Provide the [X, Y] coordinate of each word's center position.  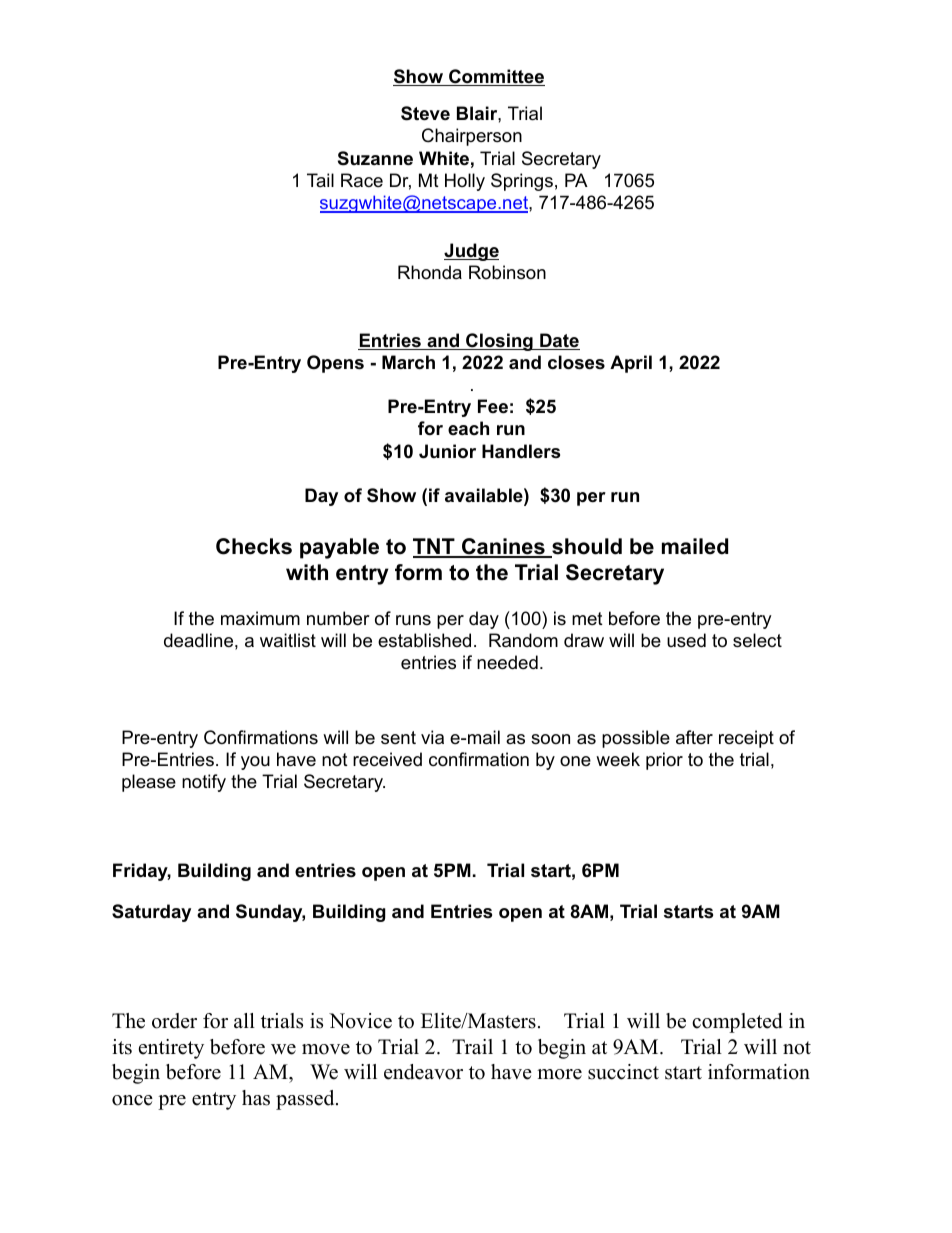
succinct [623, 1072]
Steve [425, 113]
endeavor [423, 1072]
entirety [171, 1049]
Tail [320, 180]
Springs [522, 182]
